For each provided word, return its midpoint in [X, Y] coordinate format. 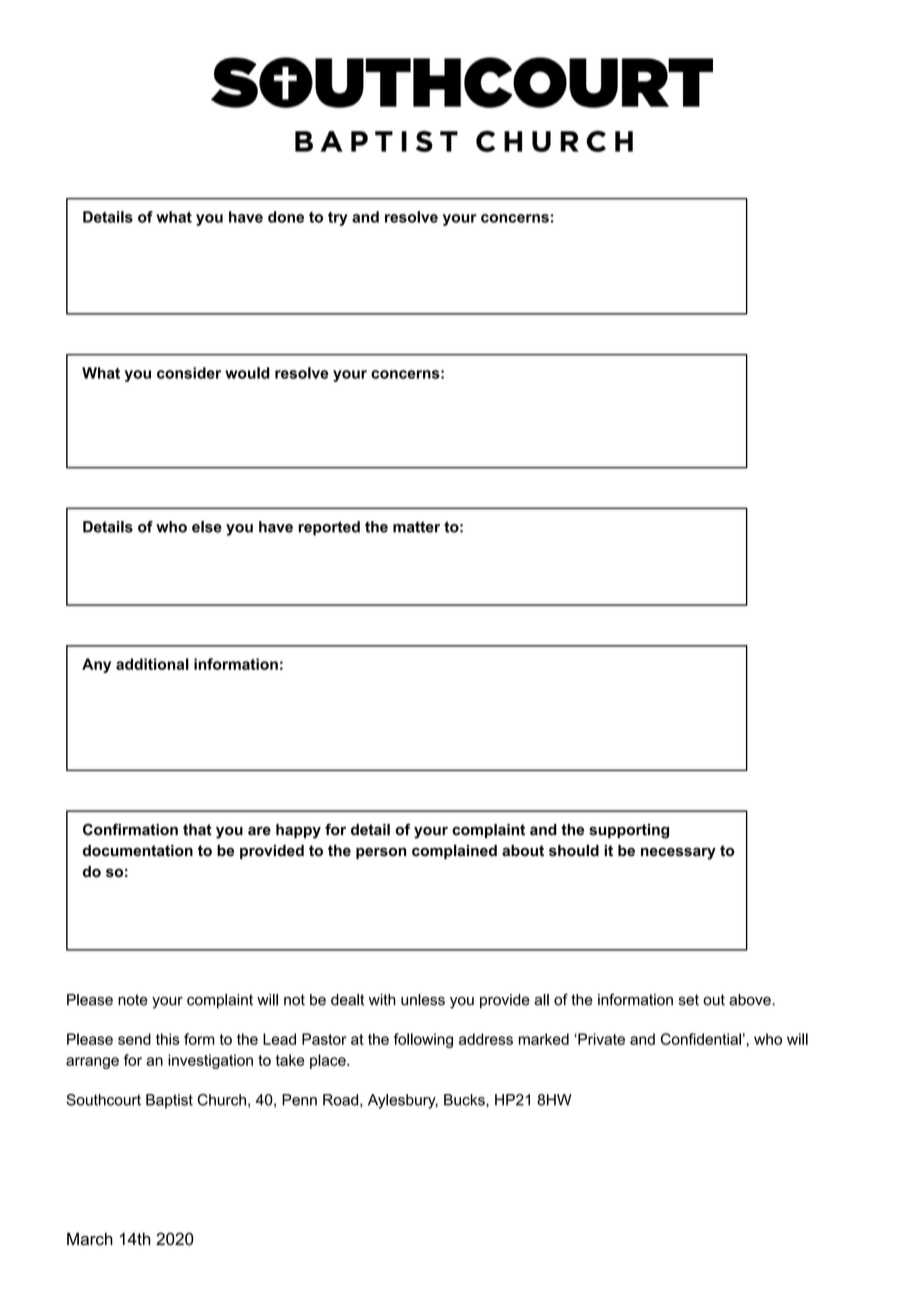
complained [454, 851]
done [286, 217]
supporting [629, 831]
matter [416, 527]
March [90, 1239]
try [338, 219]
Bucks [465, 1100]
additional [152, 664]
